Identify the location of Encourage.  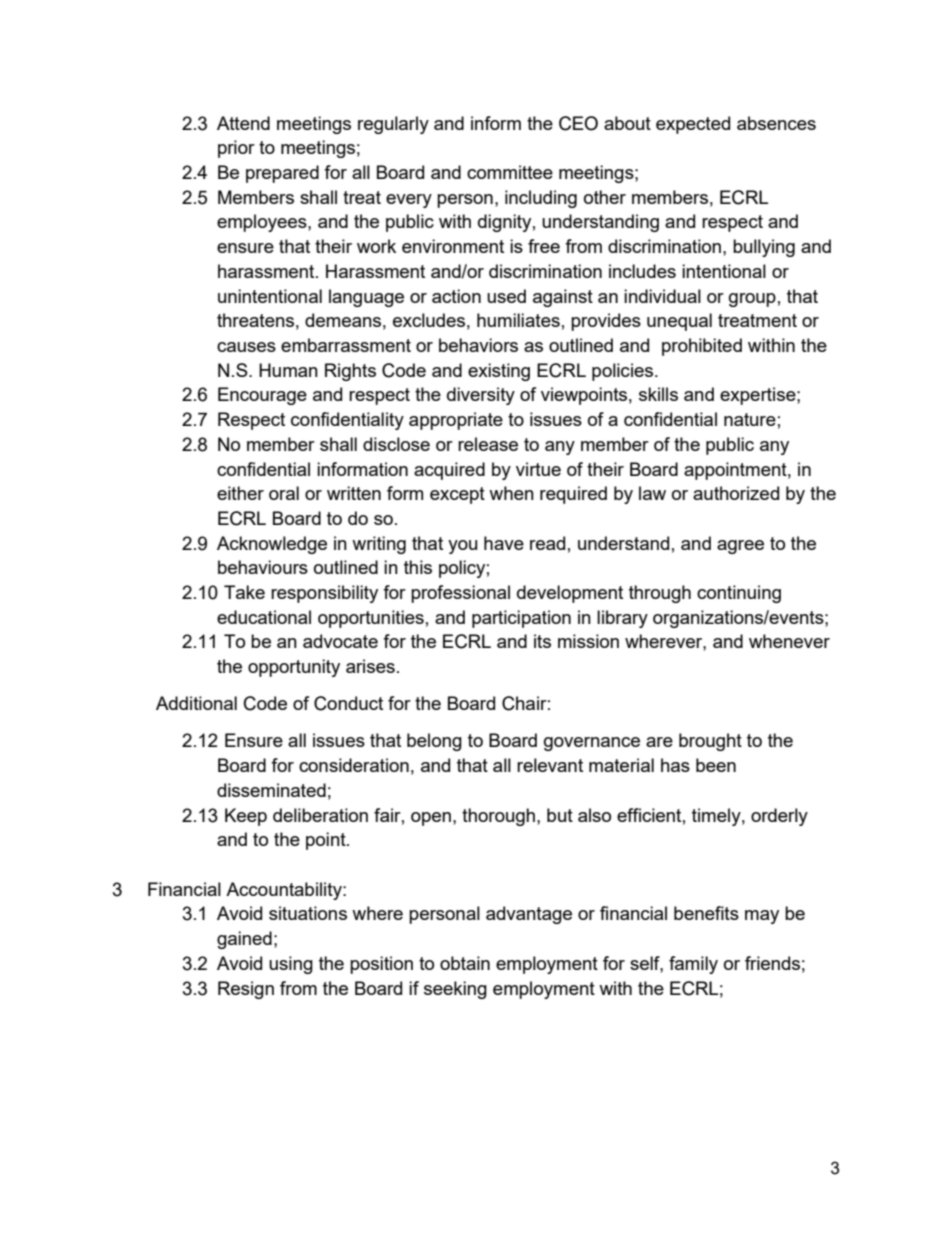
(262, 396).
